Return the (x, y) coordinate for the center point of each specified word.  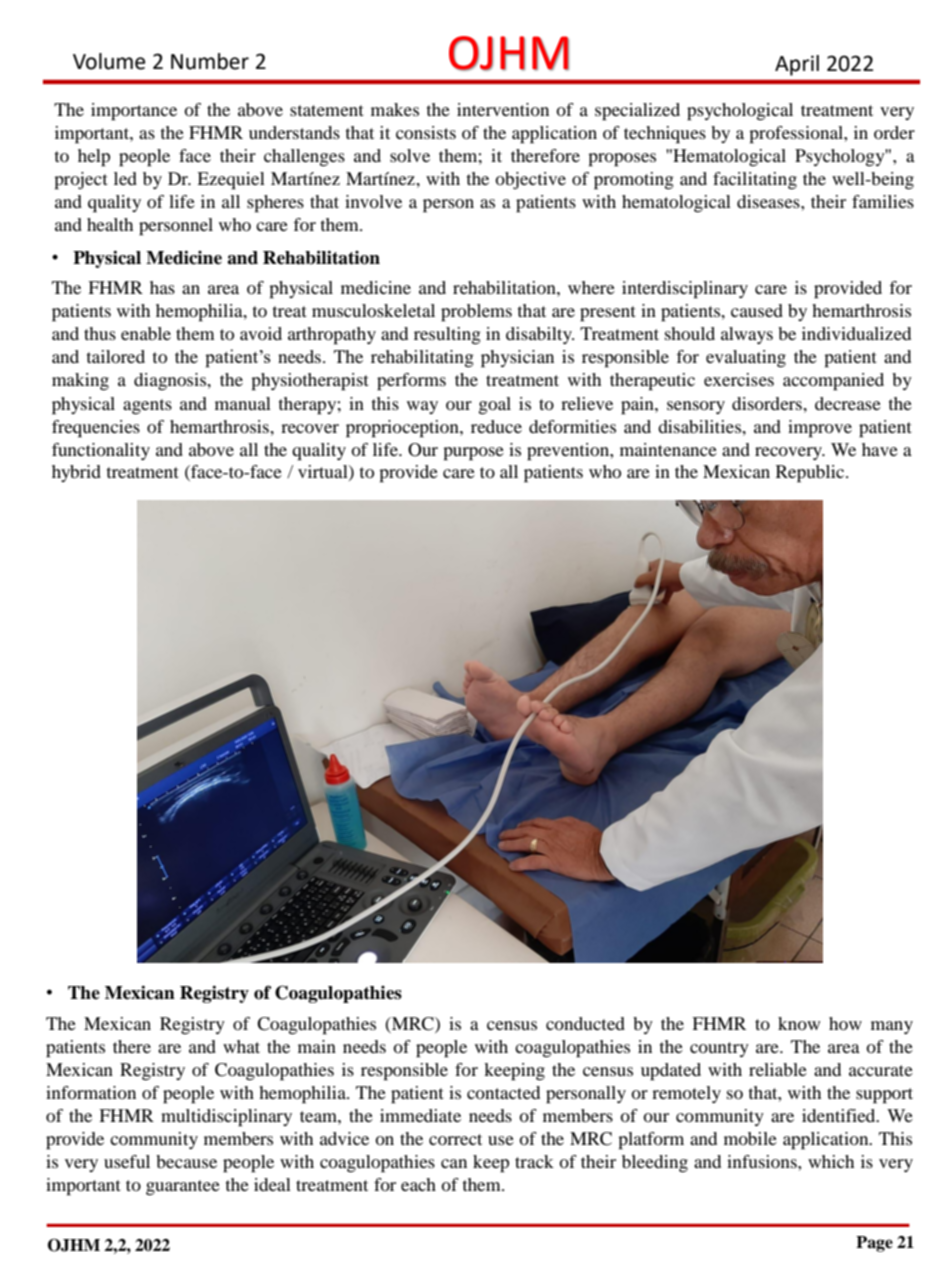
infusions (763, 1161)
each (418, 1184)
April (797, 65)
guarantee (183, 1187)
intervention (503, 109)
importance (134, 112)
